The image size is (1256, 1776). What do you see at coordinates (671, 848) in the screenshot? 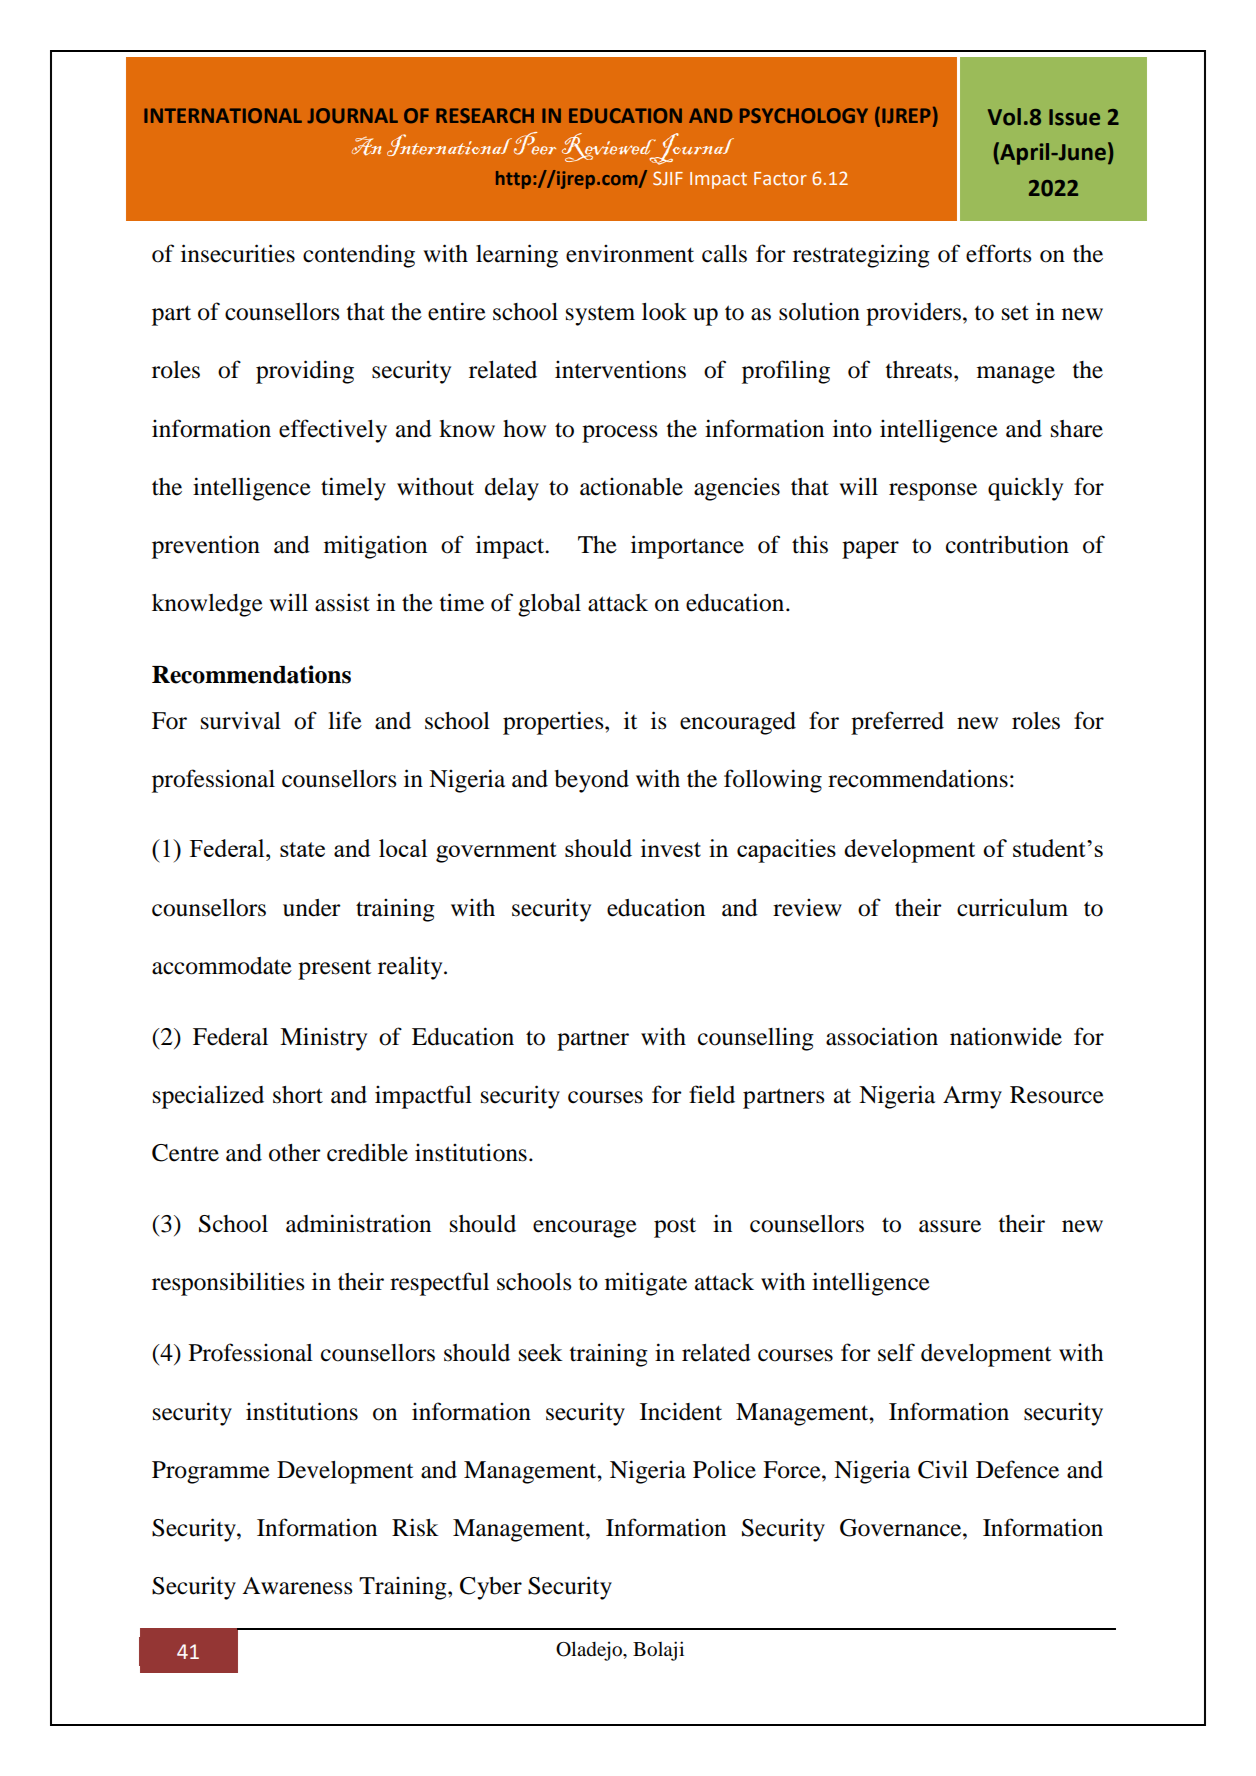
I see `invest` at bounding box center [671, 848].
